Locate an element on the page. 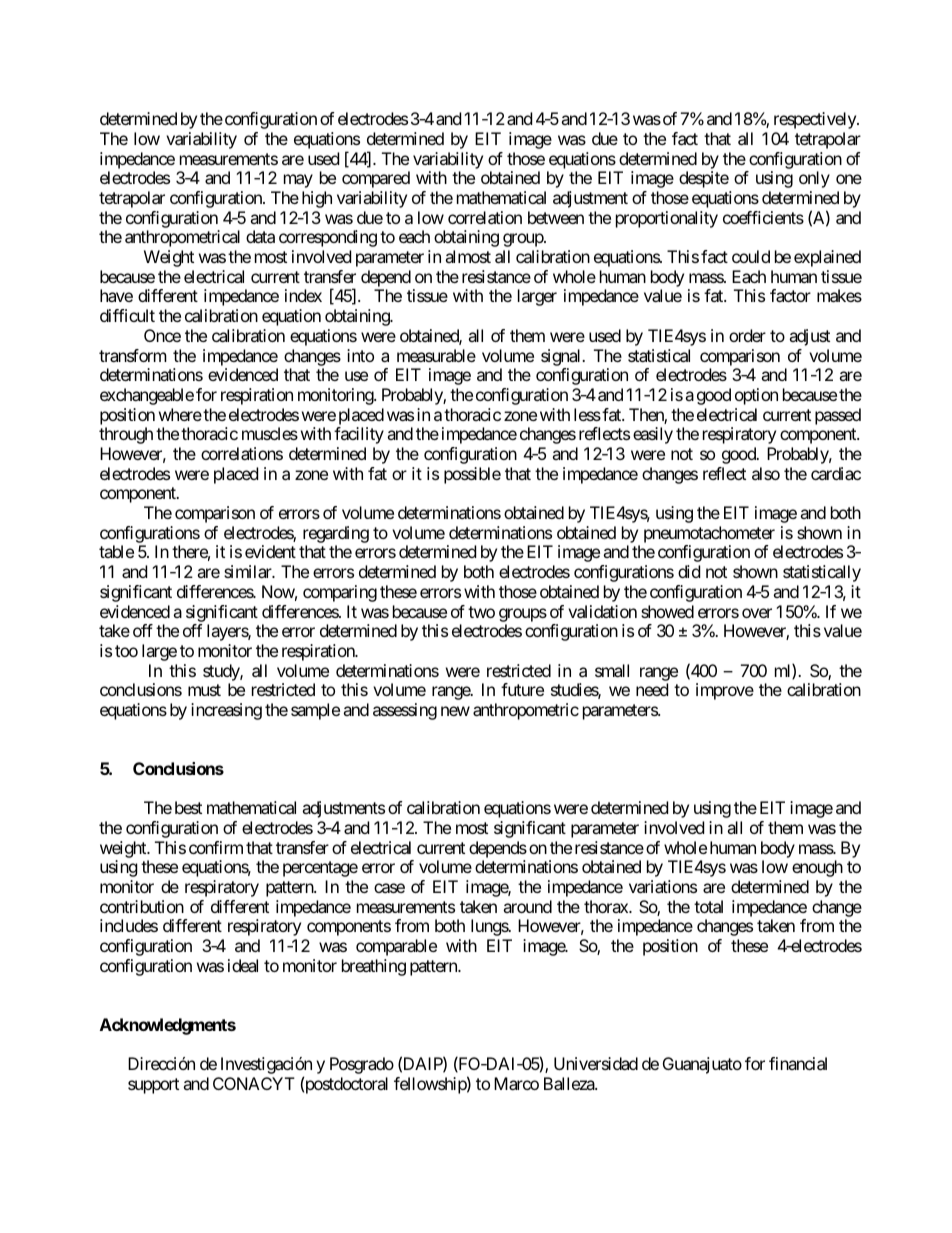 The width and height of the page is (952, 1233). despite is located at coordinates (704, 179).
